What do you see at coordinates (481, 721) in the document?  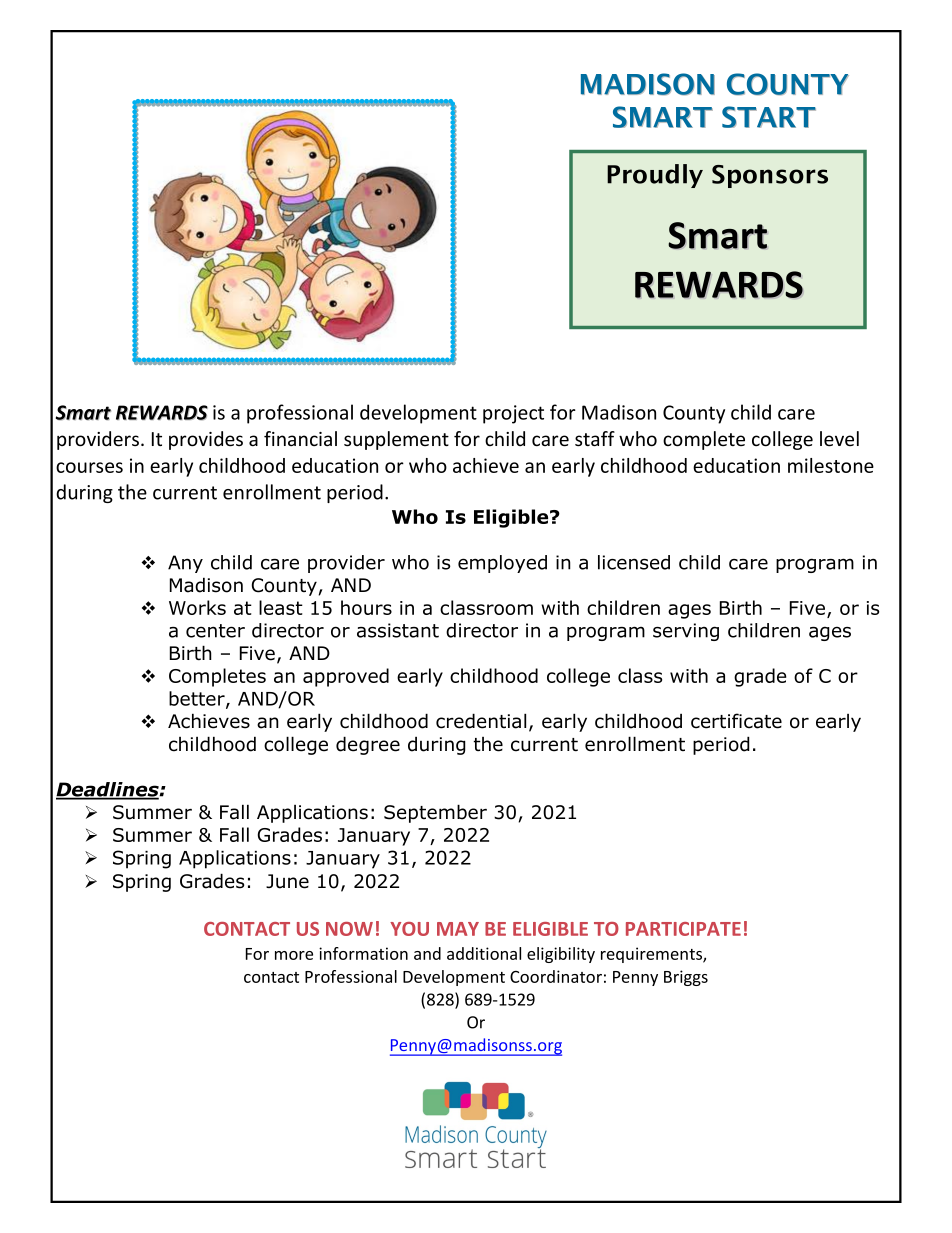 I see `credential` at bounding box center [481, 721].
